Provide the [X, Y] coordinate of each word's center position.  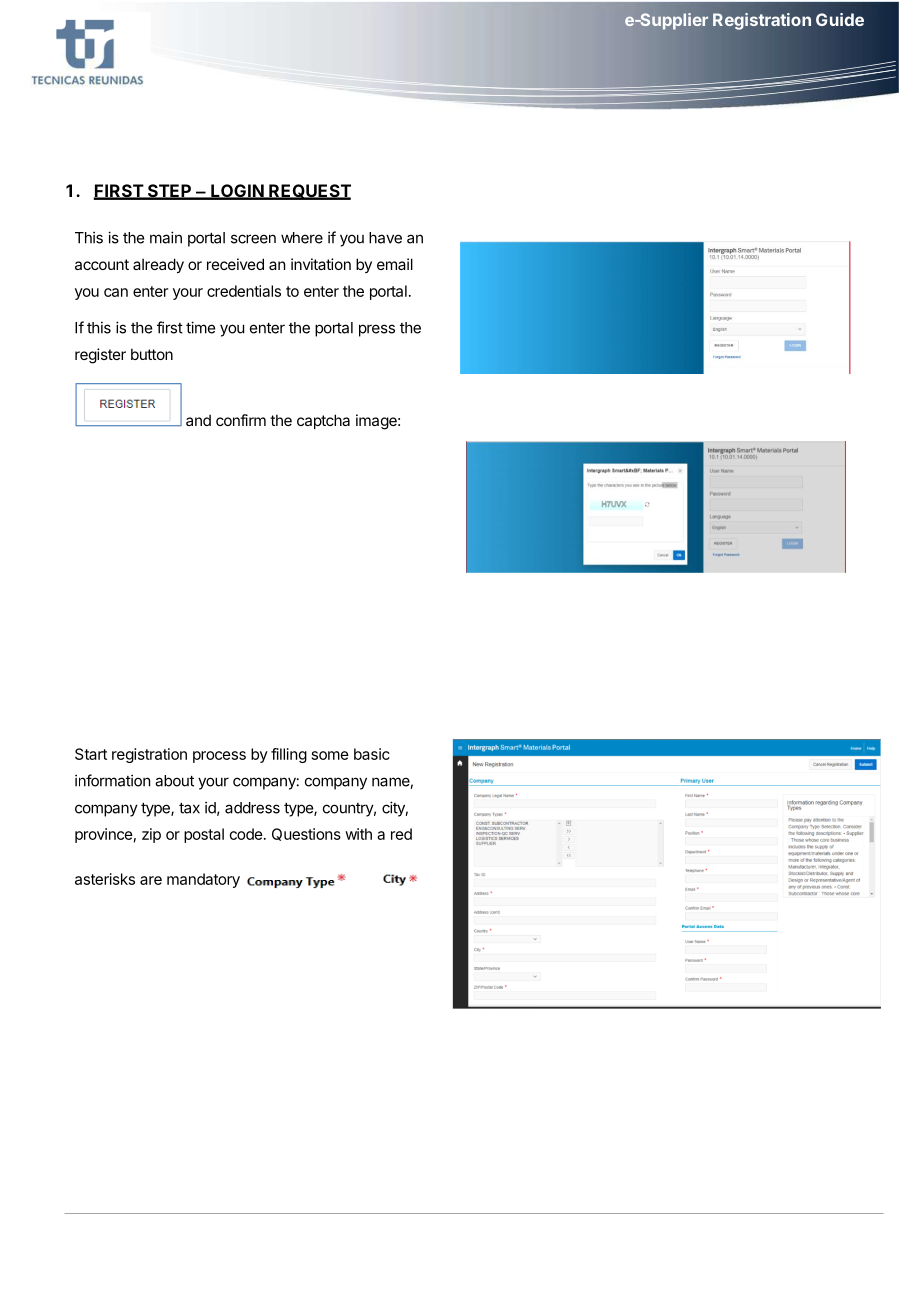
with [358, 834]
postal [204, 835]
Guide [840, 19]
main [166, 237]
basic [372, 754]
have [385, 238]
